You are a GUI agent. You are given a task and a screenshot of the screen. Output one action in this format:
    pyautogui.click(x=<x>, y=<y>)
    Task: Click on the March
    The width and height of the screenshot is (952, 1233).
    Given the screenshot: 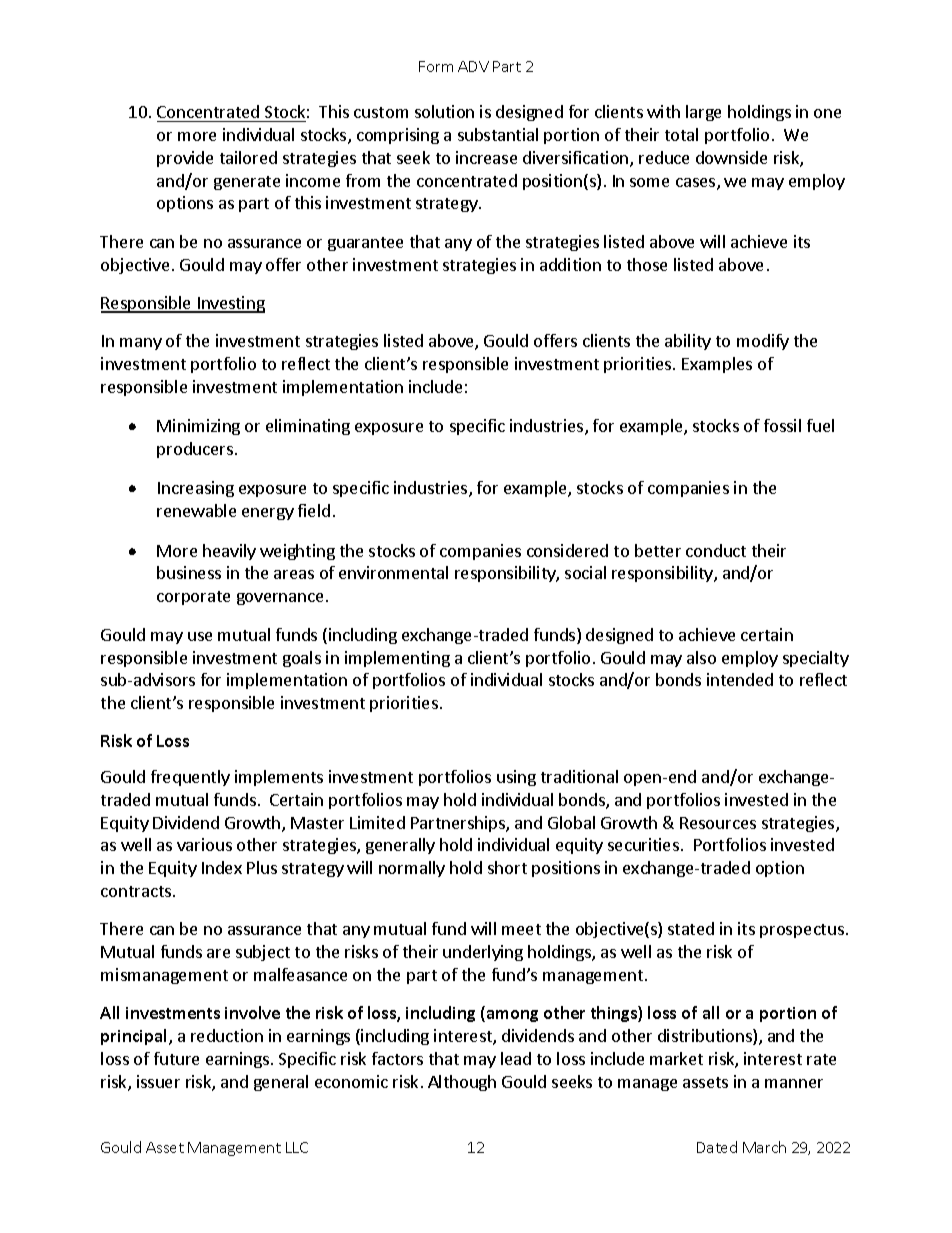 What is the action you would take?
    pyautogui.click(x=764, y=1147)
